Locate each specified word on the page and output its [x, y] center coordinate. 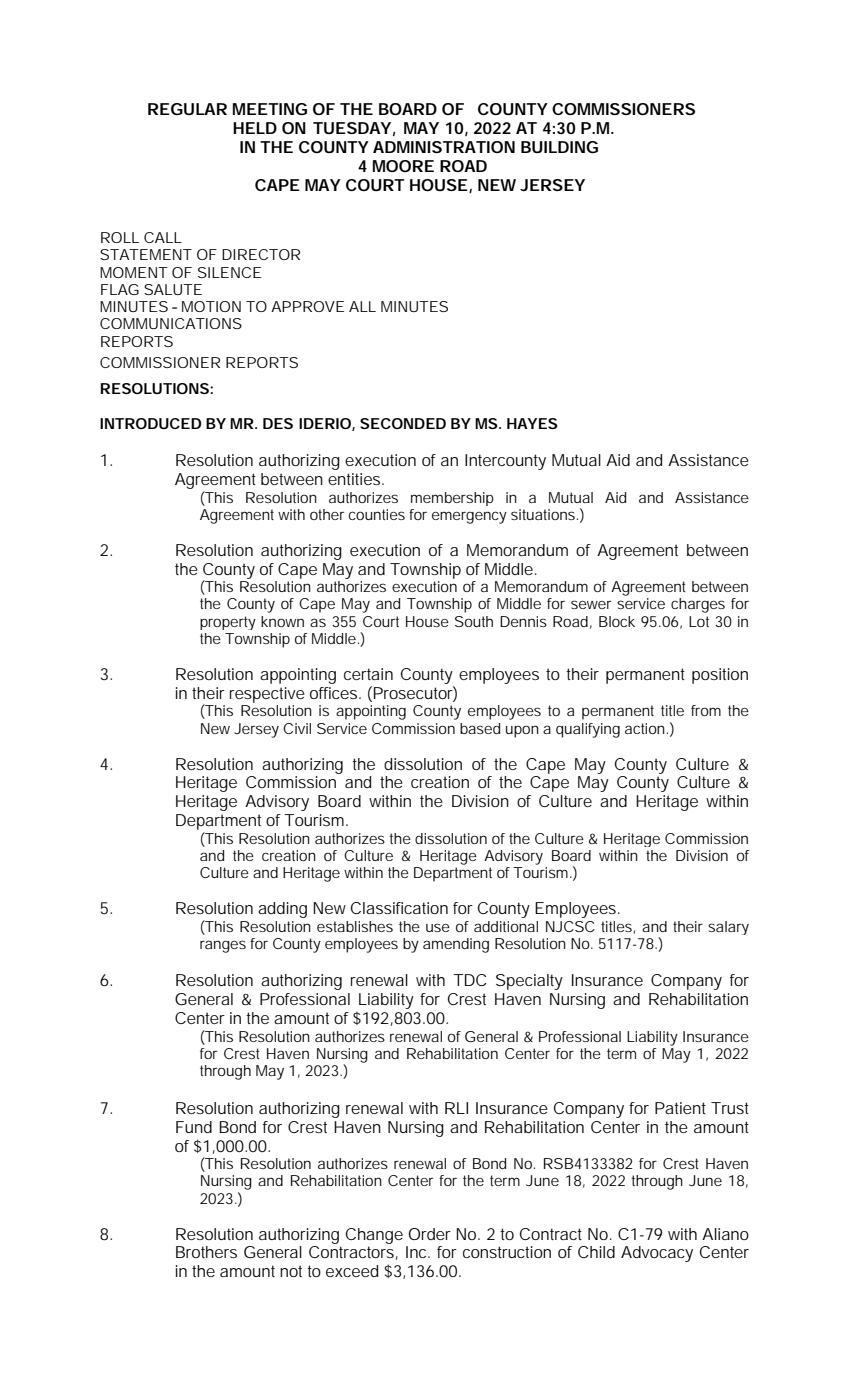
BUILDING [559, 147]
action [645, 728]
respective [267, 695]
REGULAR [187, 109]
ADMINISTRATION [444, 147]
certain [368, 674]
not [291, 1271]
